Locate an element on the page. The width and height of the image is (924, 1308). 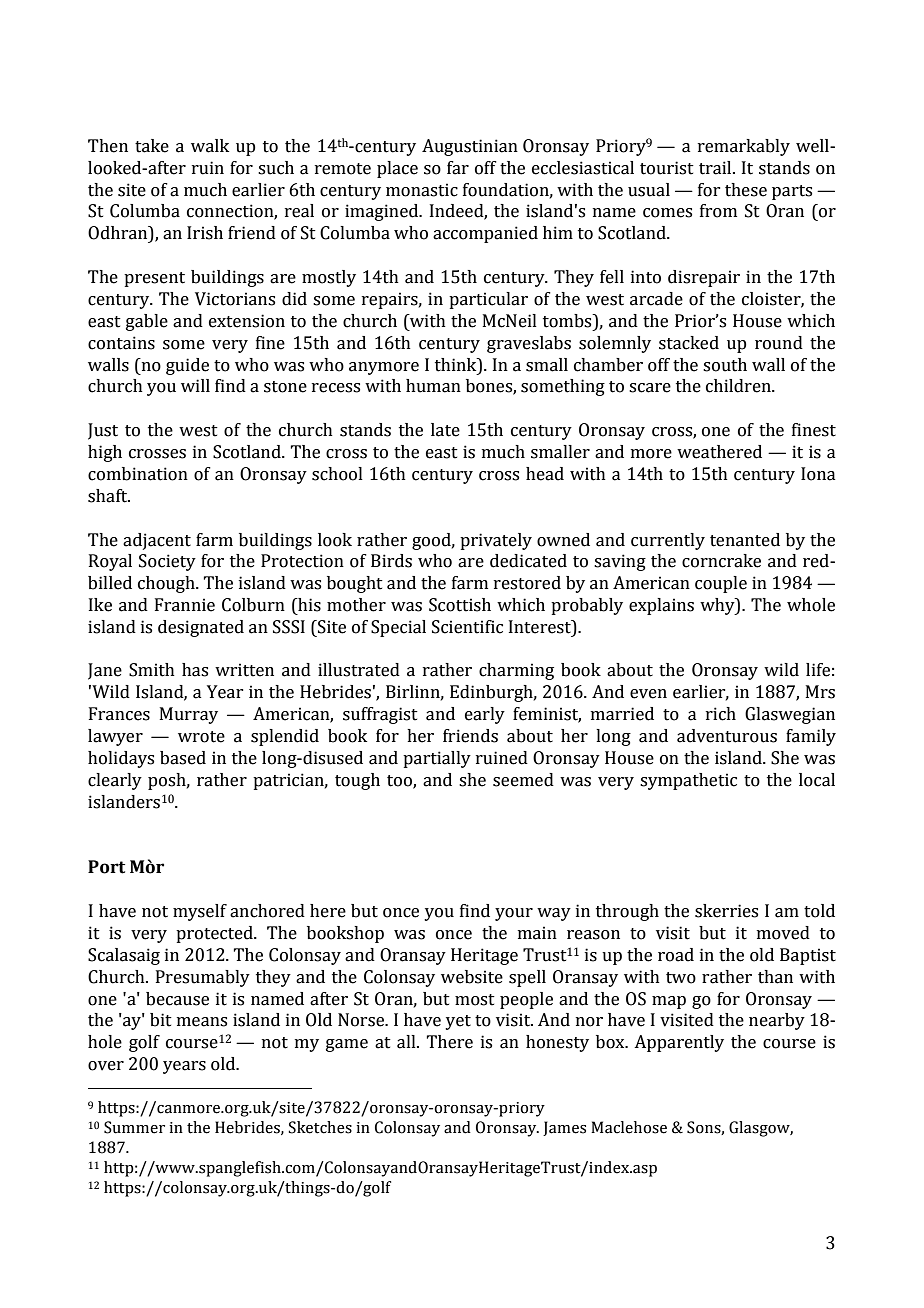
your is located at coordinates (514, 914).
